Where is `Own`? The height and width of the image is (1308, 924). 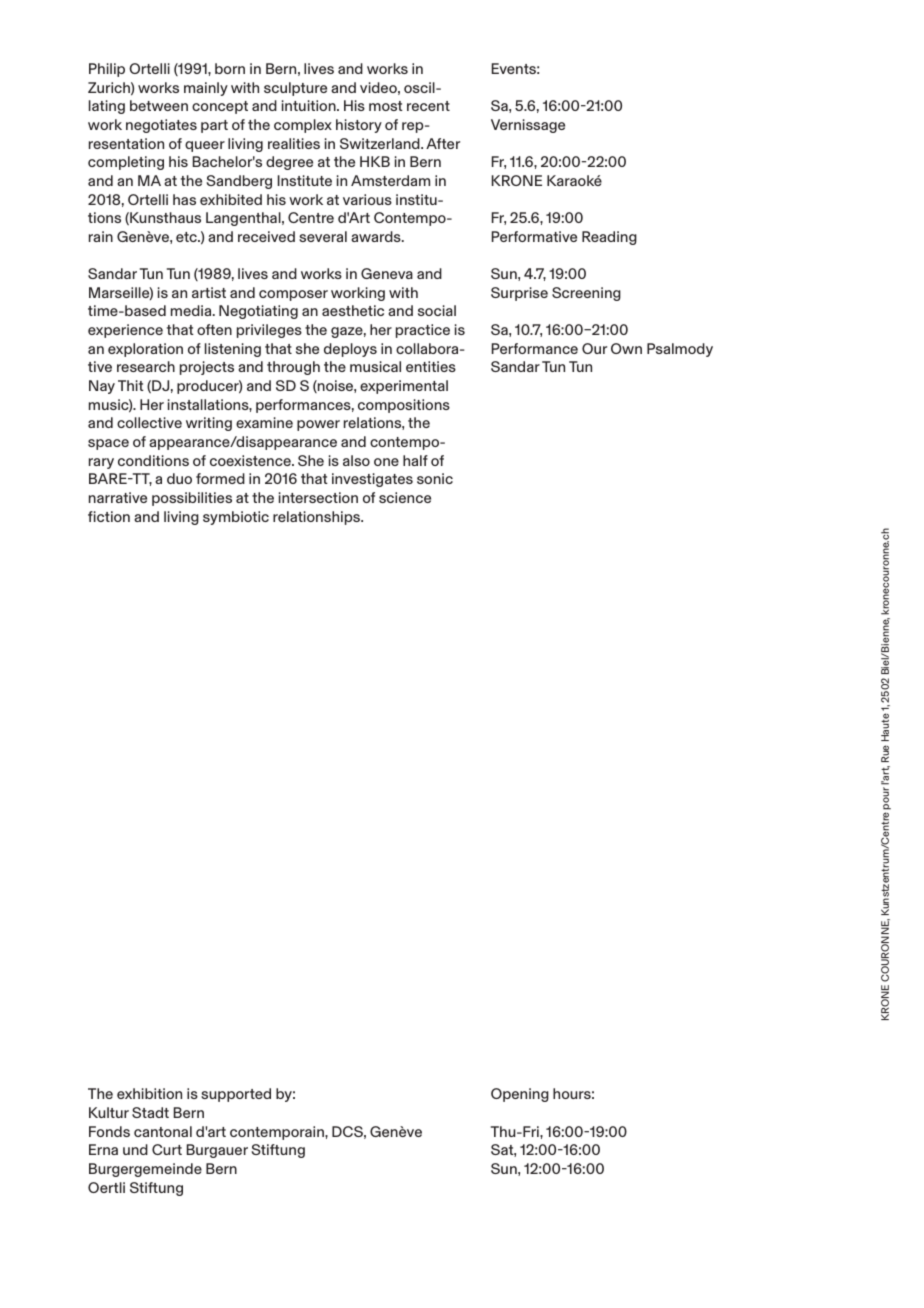
Own is located at coordinates (626, 348).
